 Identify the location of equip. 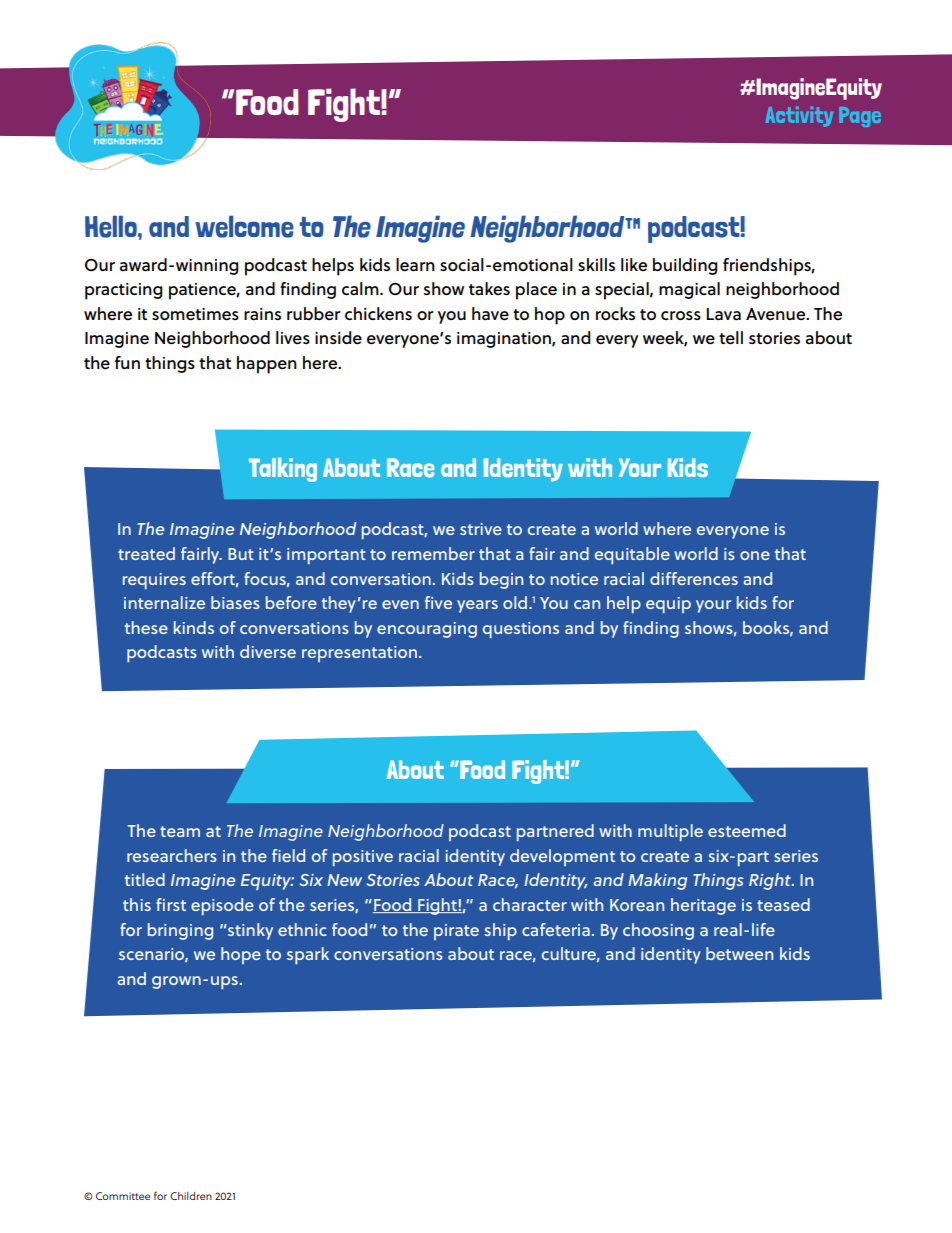
(668, 605).
